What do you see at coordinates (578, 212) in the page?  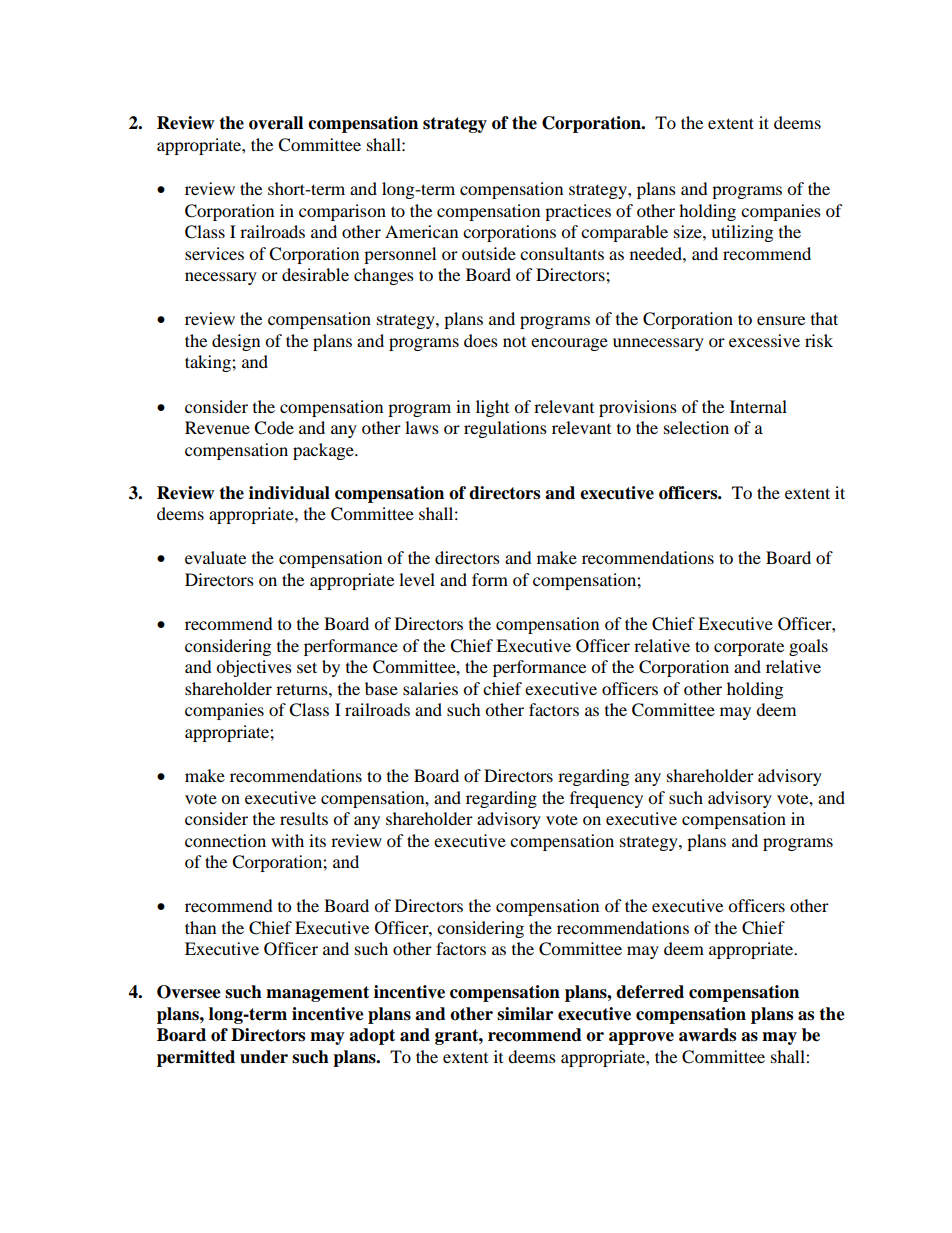 I see `practices` at bounding box center [578, 212].
